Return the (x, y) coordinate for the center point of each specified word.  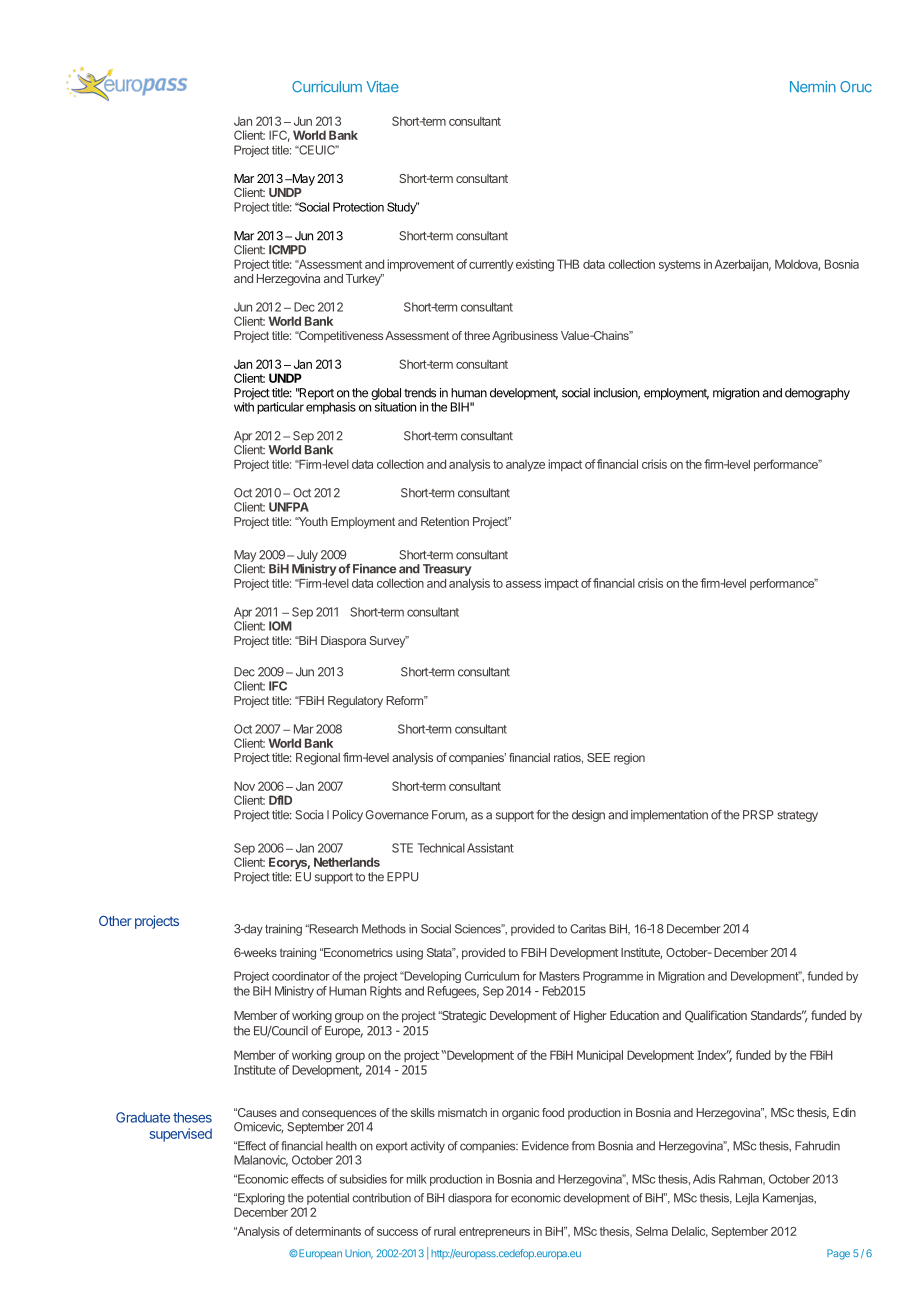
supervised (181, 1135)
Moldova (797, 265)
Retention (445, 521)
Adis (704, 1179)
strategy (797, 816)
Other (115, 921)
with (244, 407)
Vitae (382, 87)
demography (817, 394)
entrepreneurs (494, 1232)
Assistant (490, 848)
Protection (358, 207)
